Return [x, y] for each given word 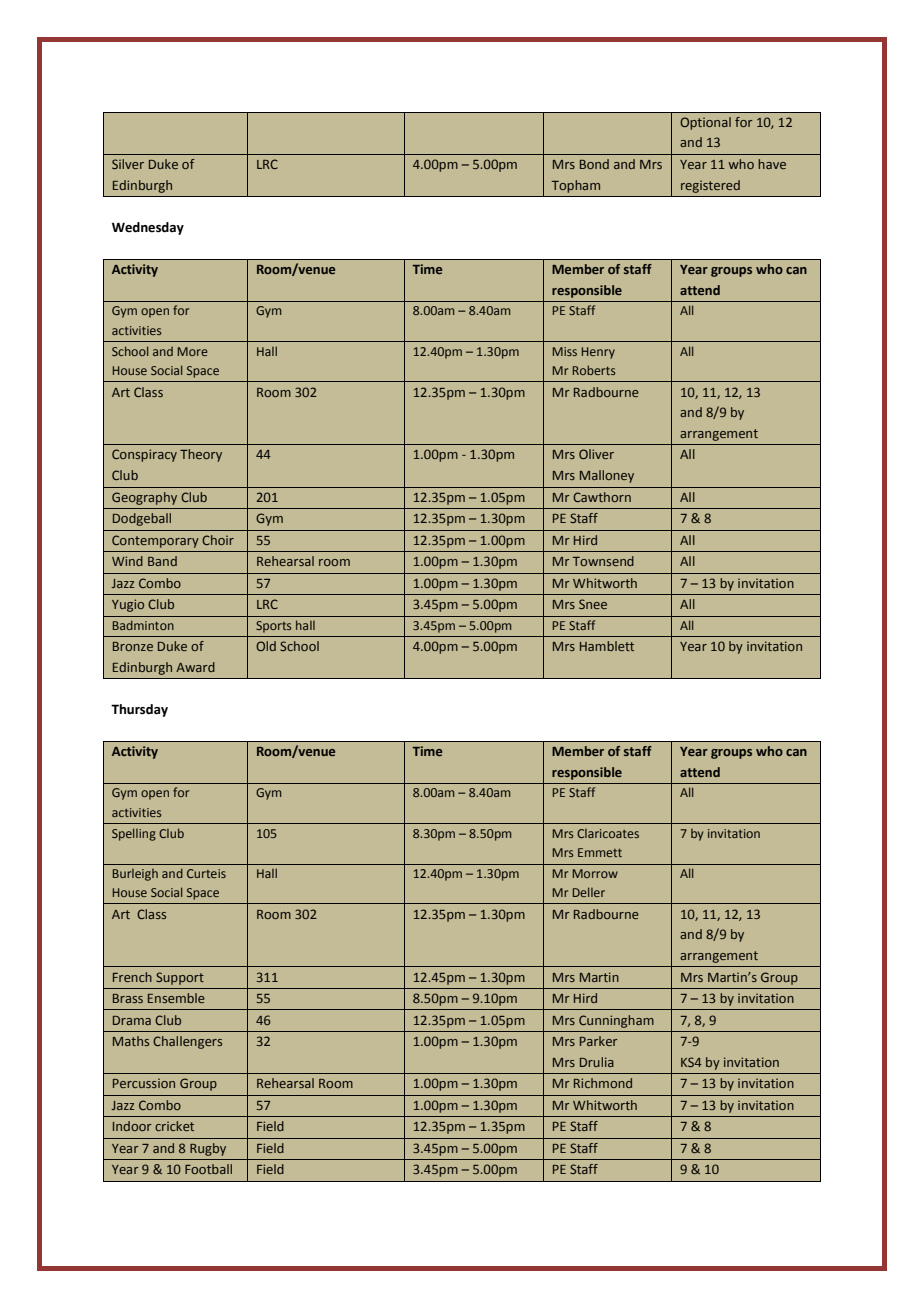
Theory [201, 455]
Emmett [600, 852]
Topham [576, 186]
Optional [705, 123]
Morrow [595, 873]
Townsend [603, 561]
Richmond [603, 1083]
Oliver [596, 454]
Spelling [134, 834]
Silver [128, 164]
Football [208, 1169]
